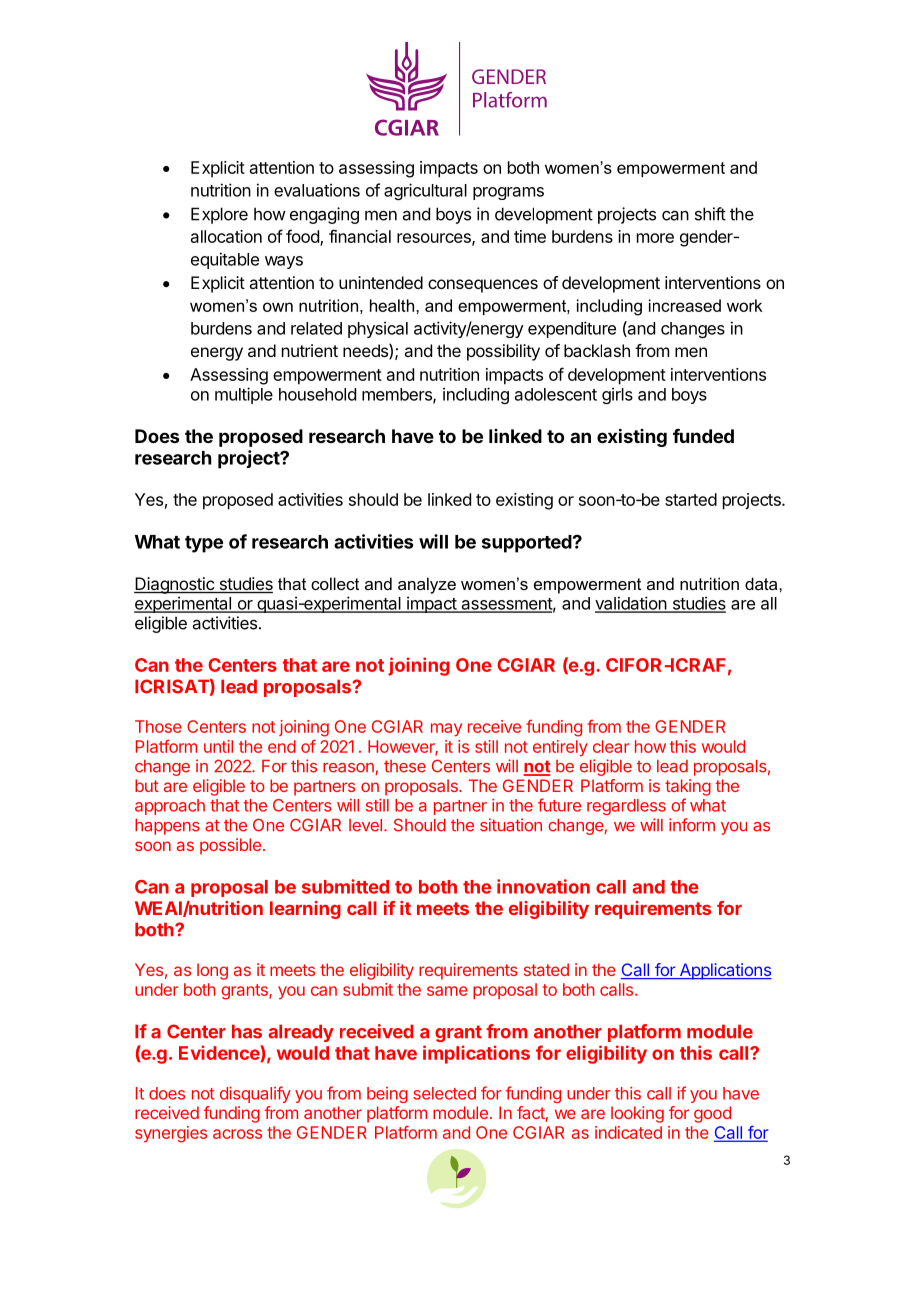 This image has width=924, height=1307. What do you see at coordinates (446, 730) in the image?
I see `may` at bounding box center [446, 730].
